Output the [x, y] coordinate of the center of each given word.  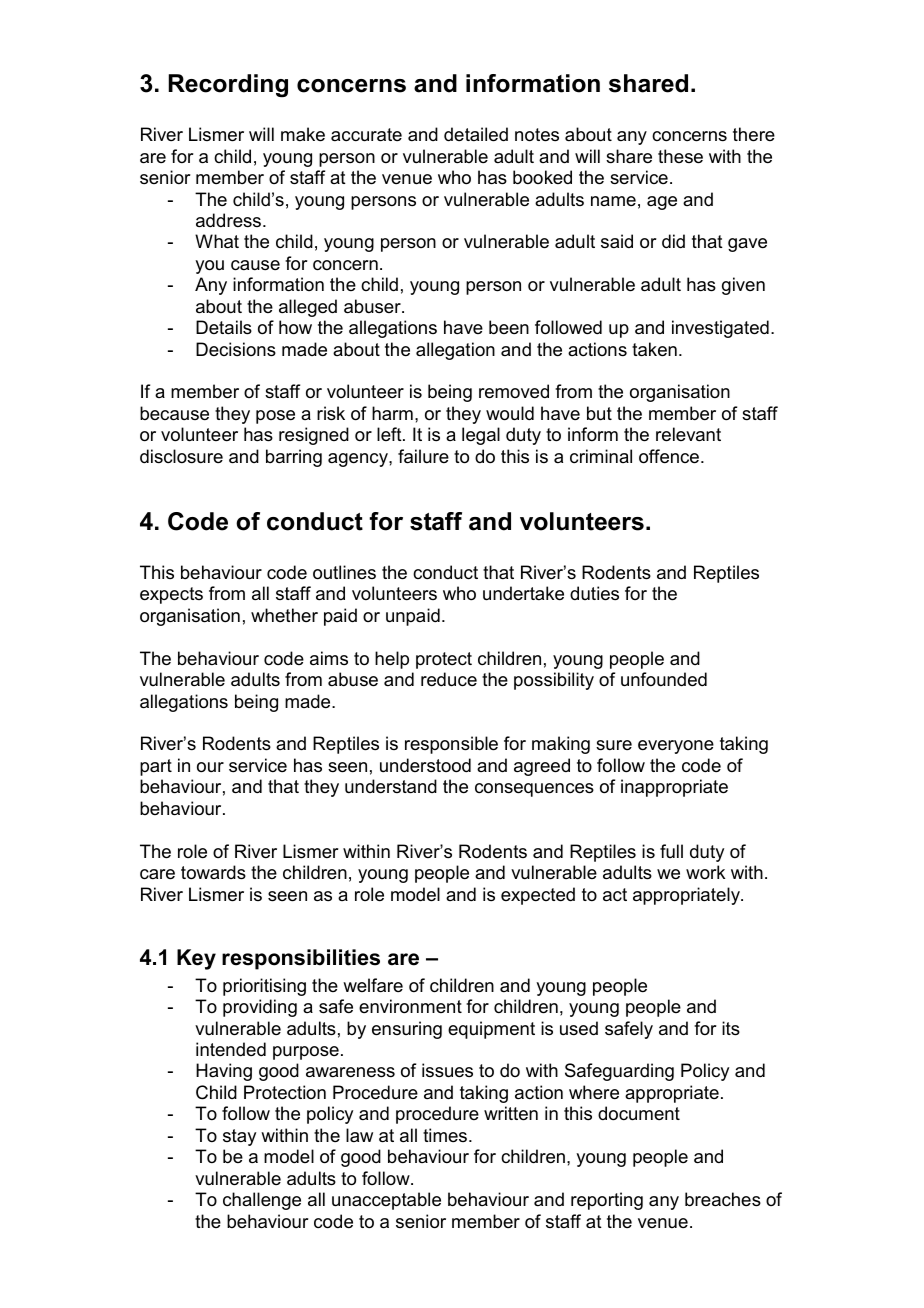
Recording [228, 86]
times [446, 1135]
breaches [723, 1199]
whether [284, 615]
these [680, 156]
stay [239, 1137]
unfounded [664, 679]
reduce [449, 679]
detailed [476, 134]
